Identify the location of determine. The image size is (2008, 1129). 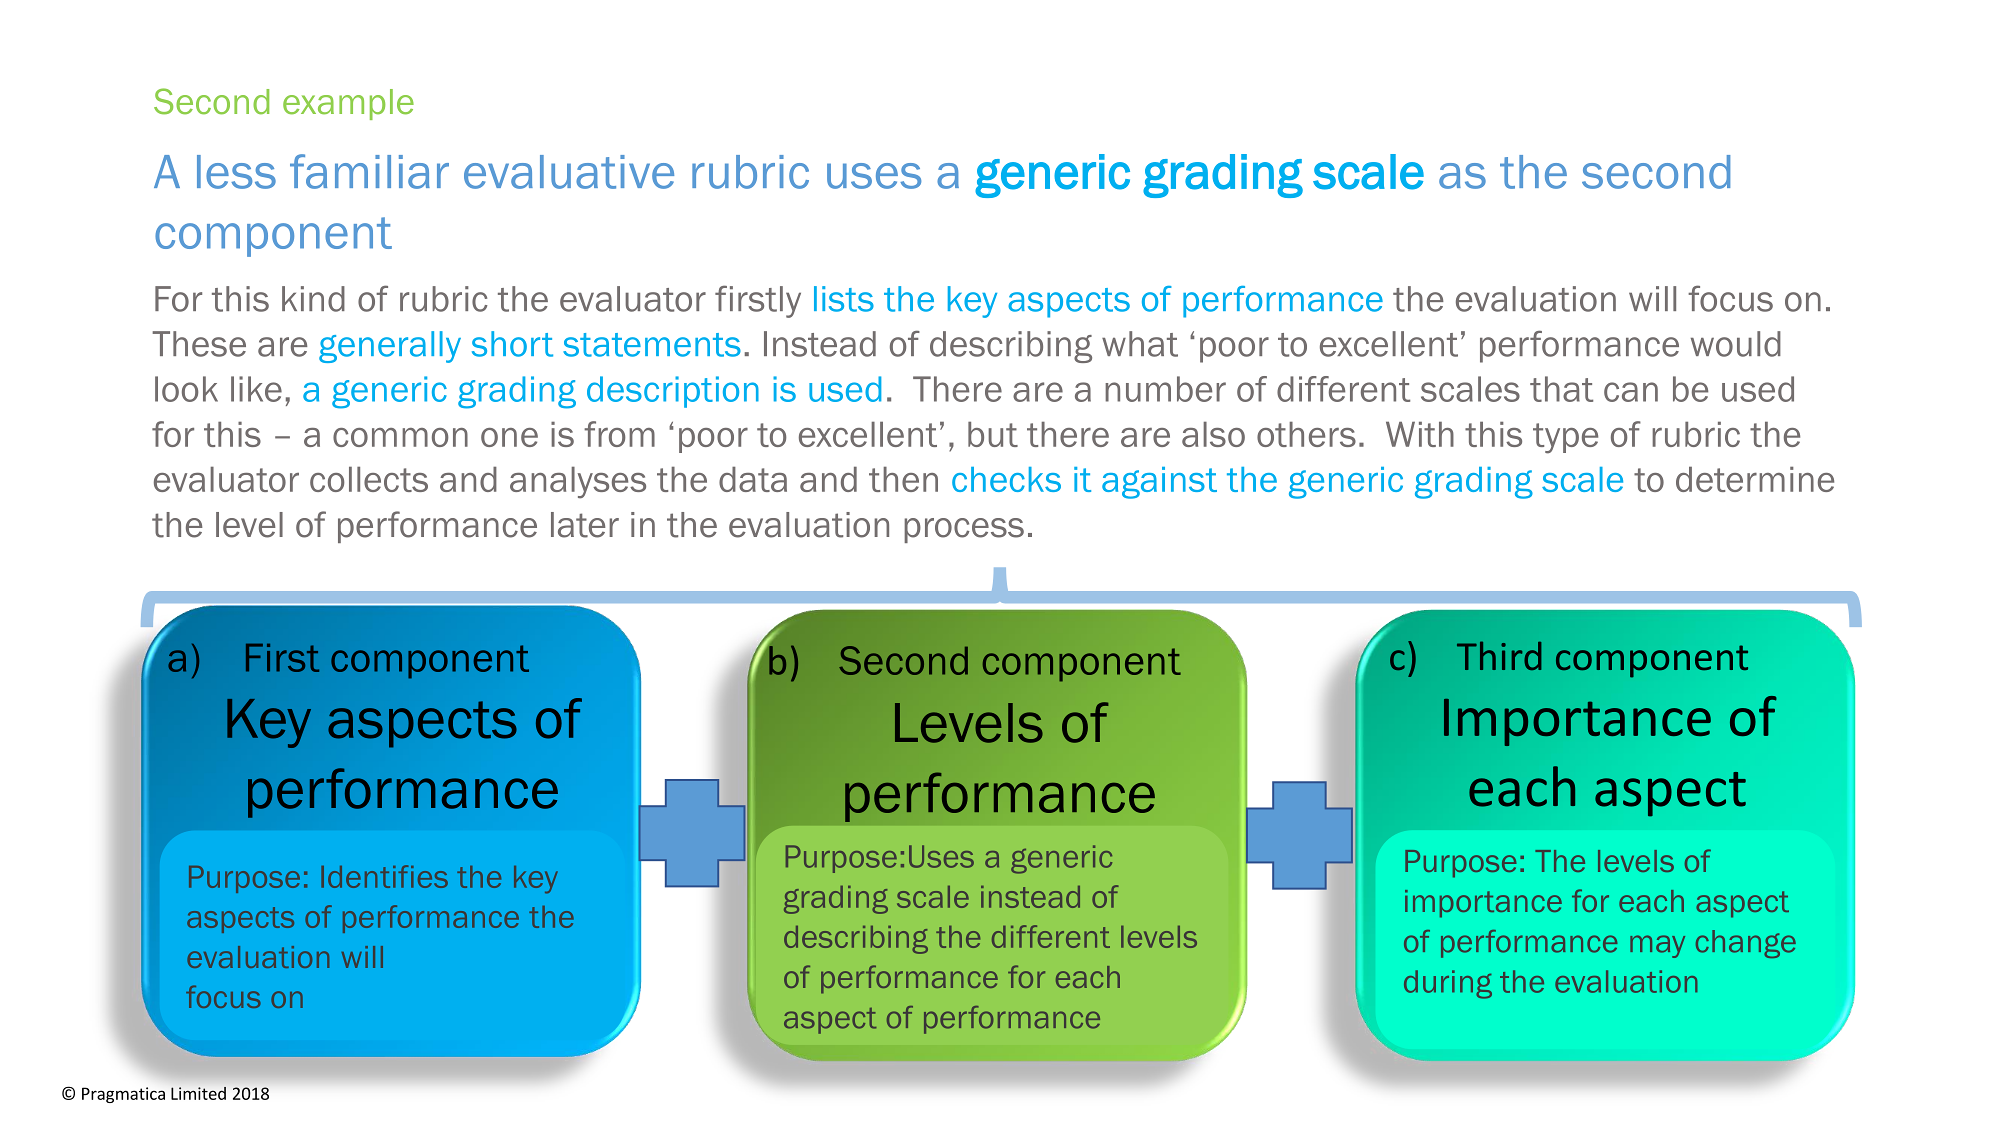
(1755, 479).
